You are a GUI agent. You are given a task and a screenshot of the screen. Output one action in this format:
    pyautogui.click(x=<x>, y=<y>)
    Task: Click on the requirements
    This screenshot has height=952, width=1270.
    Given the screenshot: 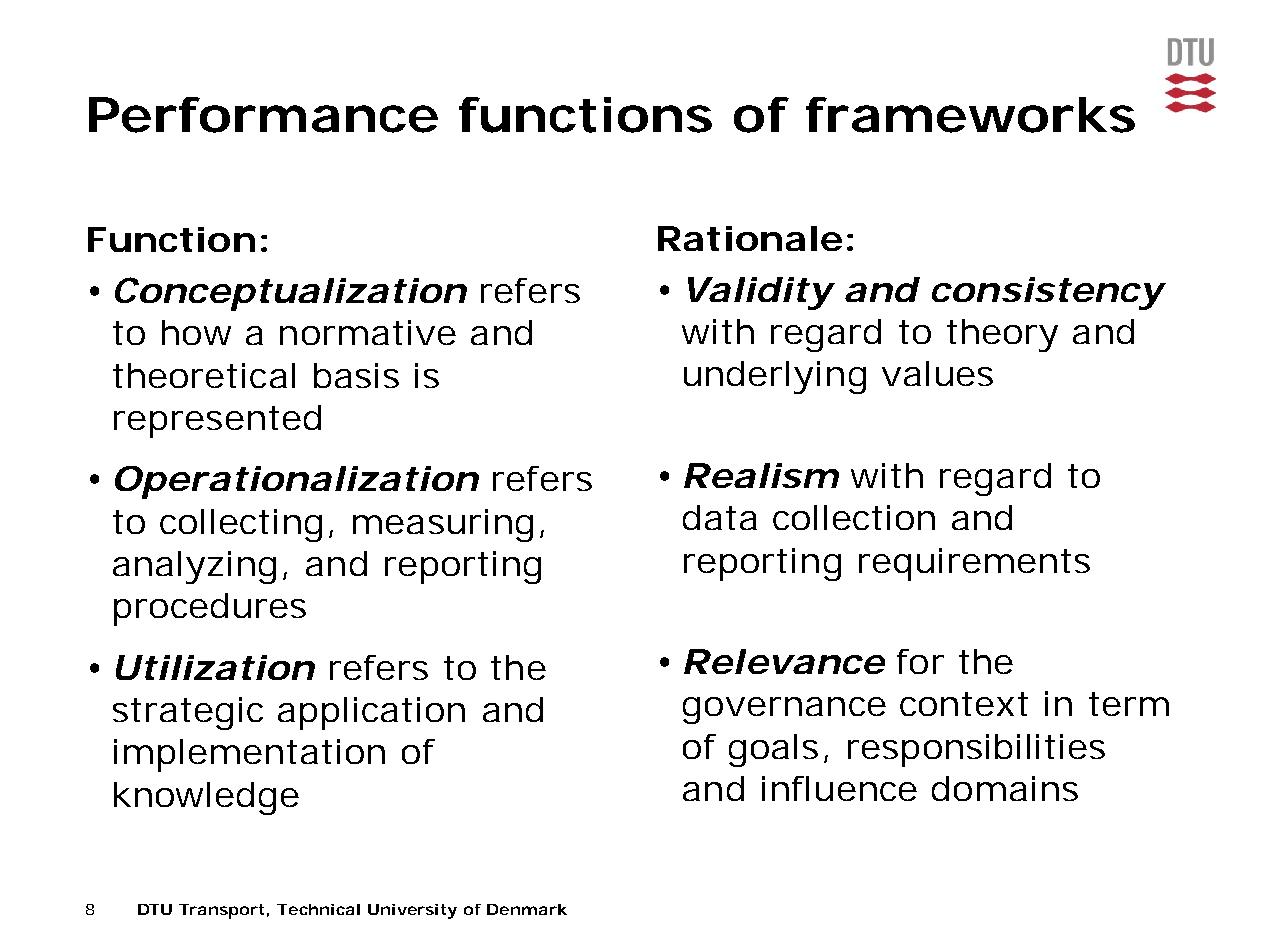 What is the action you would take?
    pyautogui.click(x=974, y=564)
